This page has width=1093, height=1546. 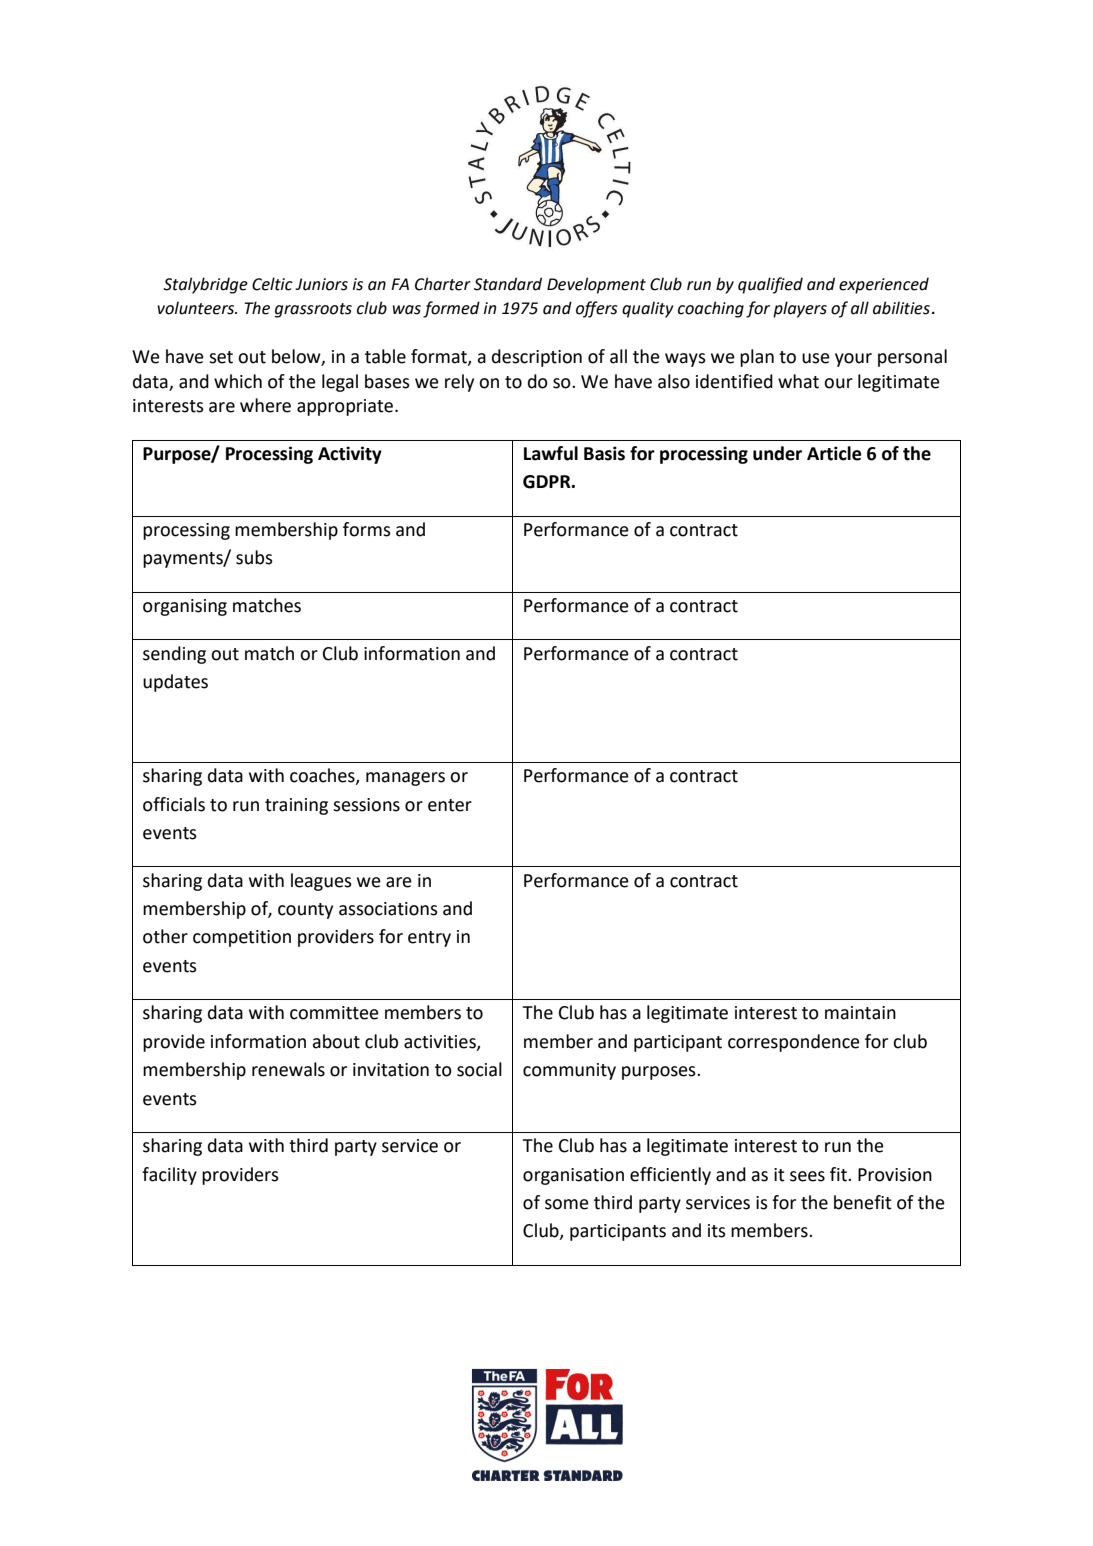 I want to click on entry, so click(x=429, y=939).
